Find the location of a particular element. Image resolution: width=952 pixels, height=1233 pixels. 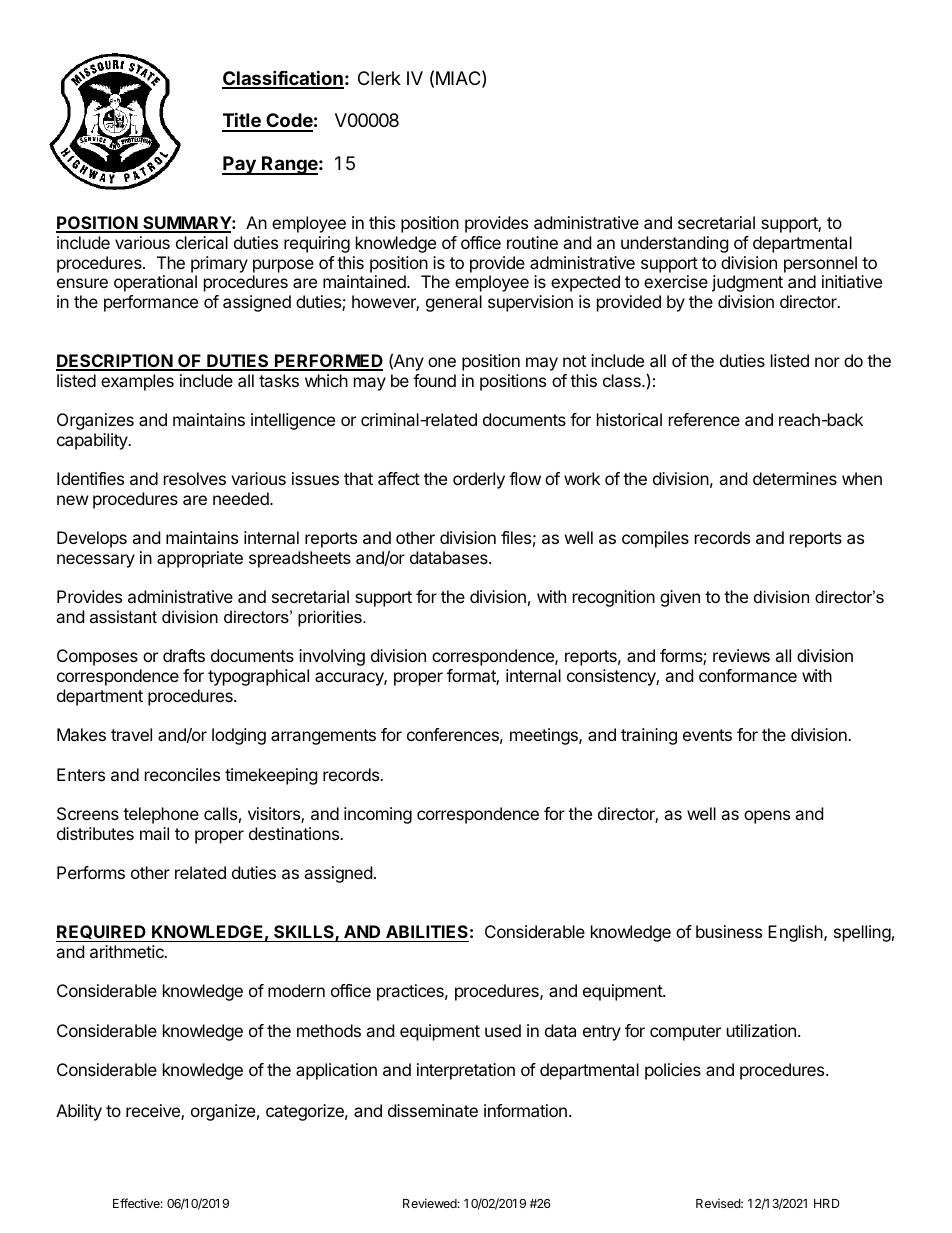

telephone is located at coordinates (161, 815).
